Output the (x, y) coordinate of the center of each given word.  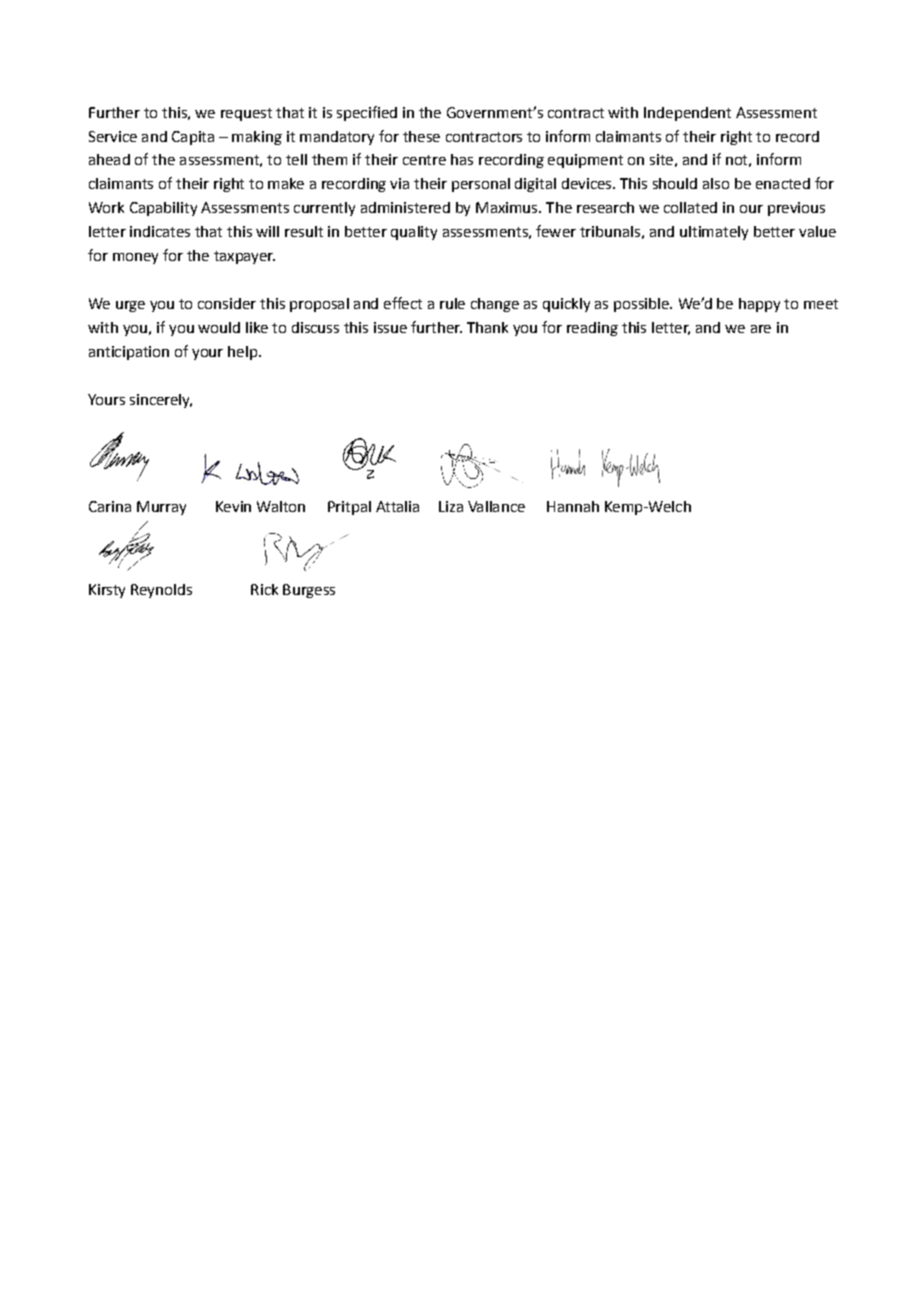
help (242, 353)
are (761, 329)
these (421, 136)
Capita (193, 138)
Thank (487, 327)
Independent (687, 114)
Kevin (233, 506)
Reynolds (161, 591)
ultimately (714, 233)
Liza (451, 506)
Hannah (573, 506)
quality (414, 233)
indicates (160, 231)
